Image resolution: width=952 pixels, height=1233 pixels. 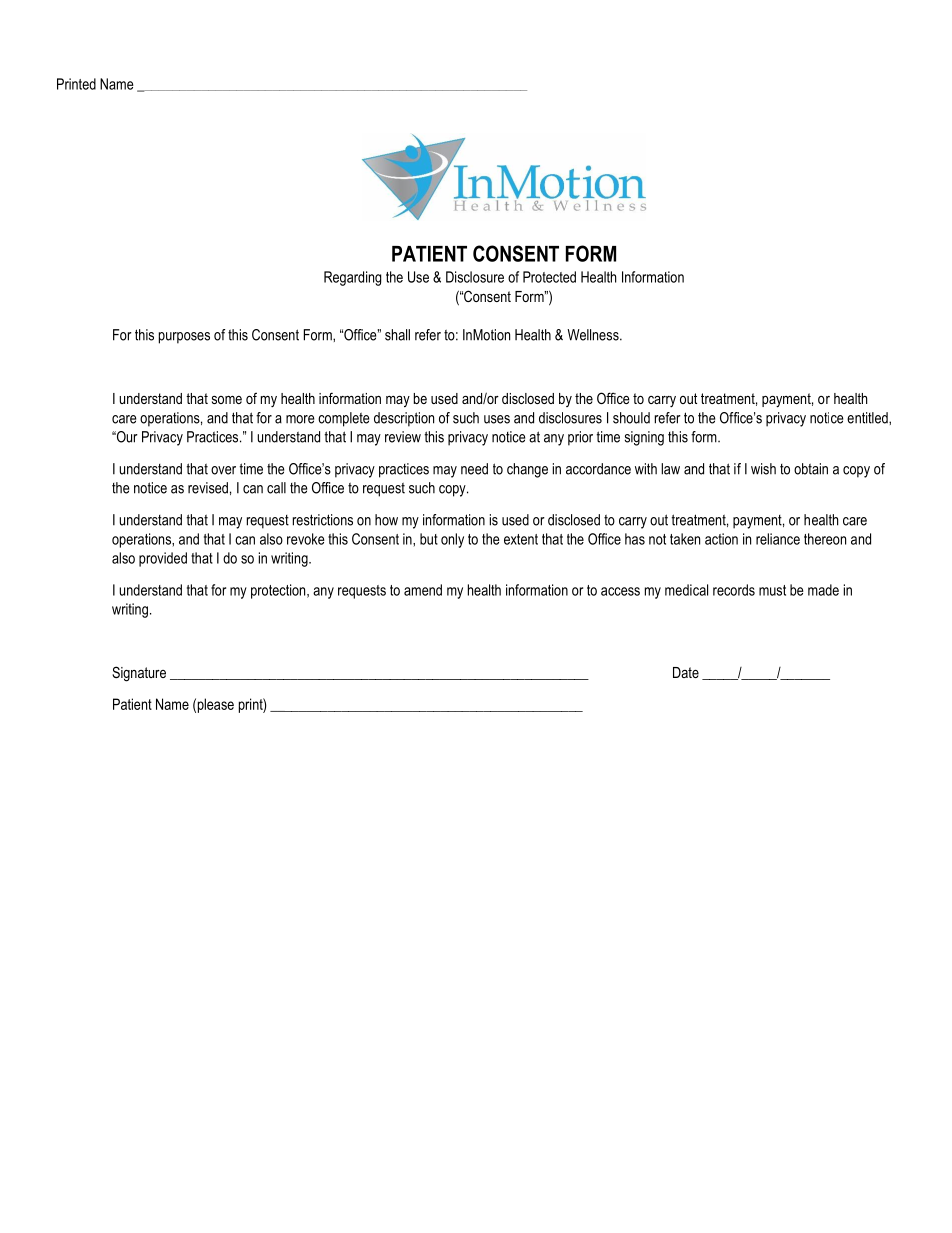 What do you see at coordinates (686, 672) in the page?
I see `Date` at bounding box center [686, 672].
